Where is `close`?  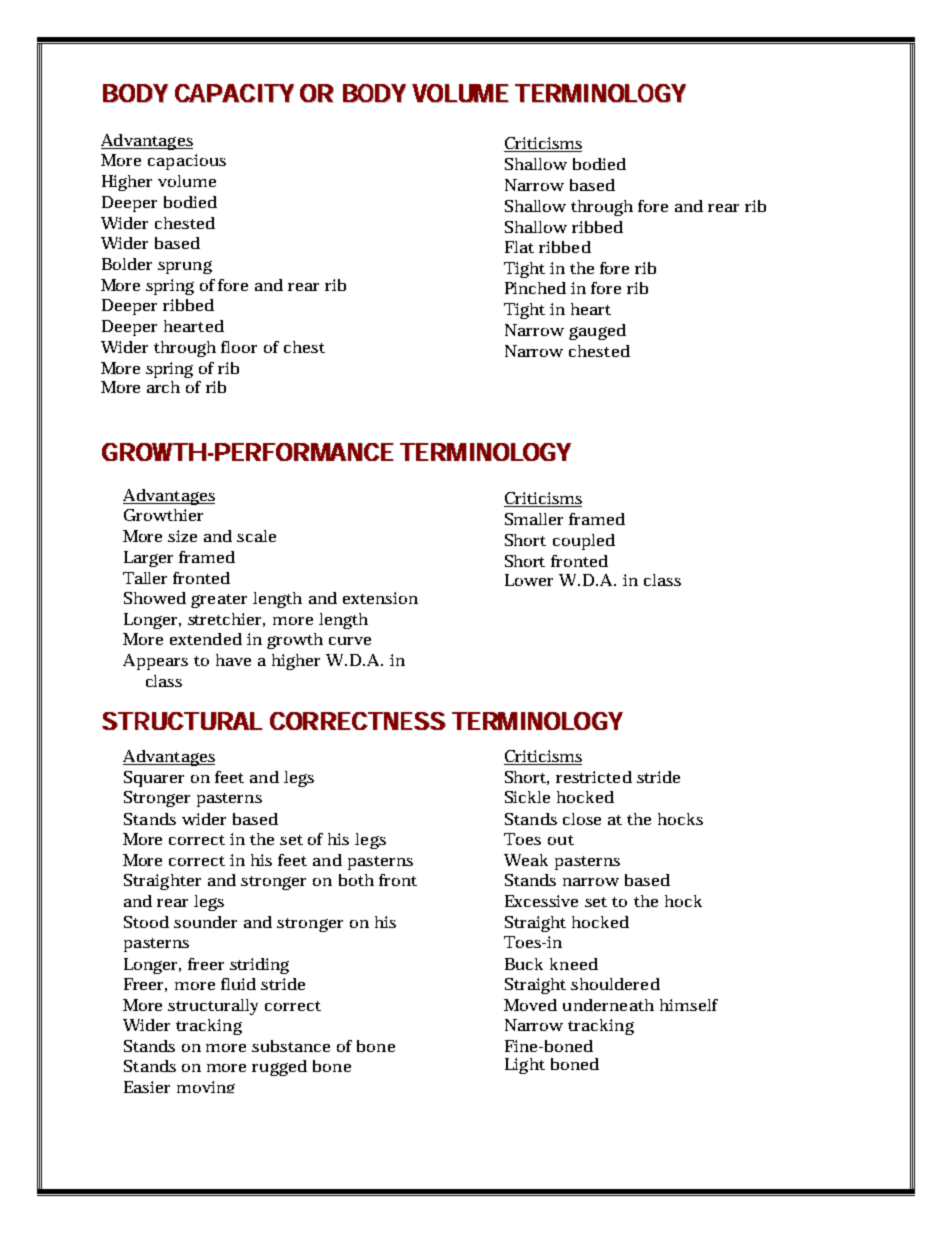 close is located at coordinates (582, 819).
